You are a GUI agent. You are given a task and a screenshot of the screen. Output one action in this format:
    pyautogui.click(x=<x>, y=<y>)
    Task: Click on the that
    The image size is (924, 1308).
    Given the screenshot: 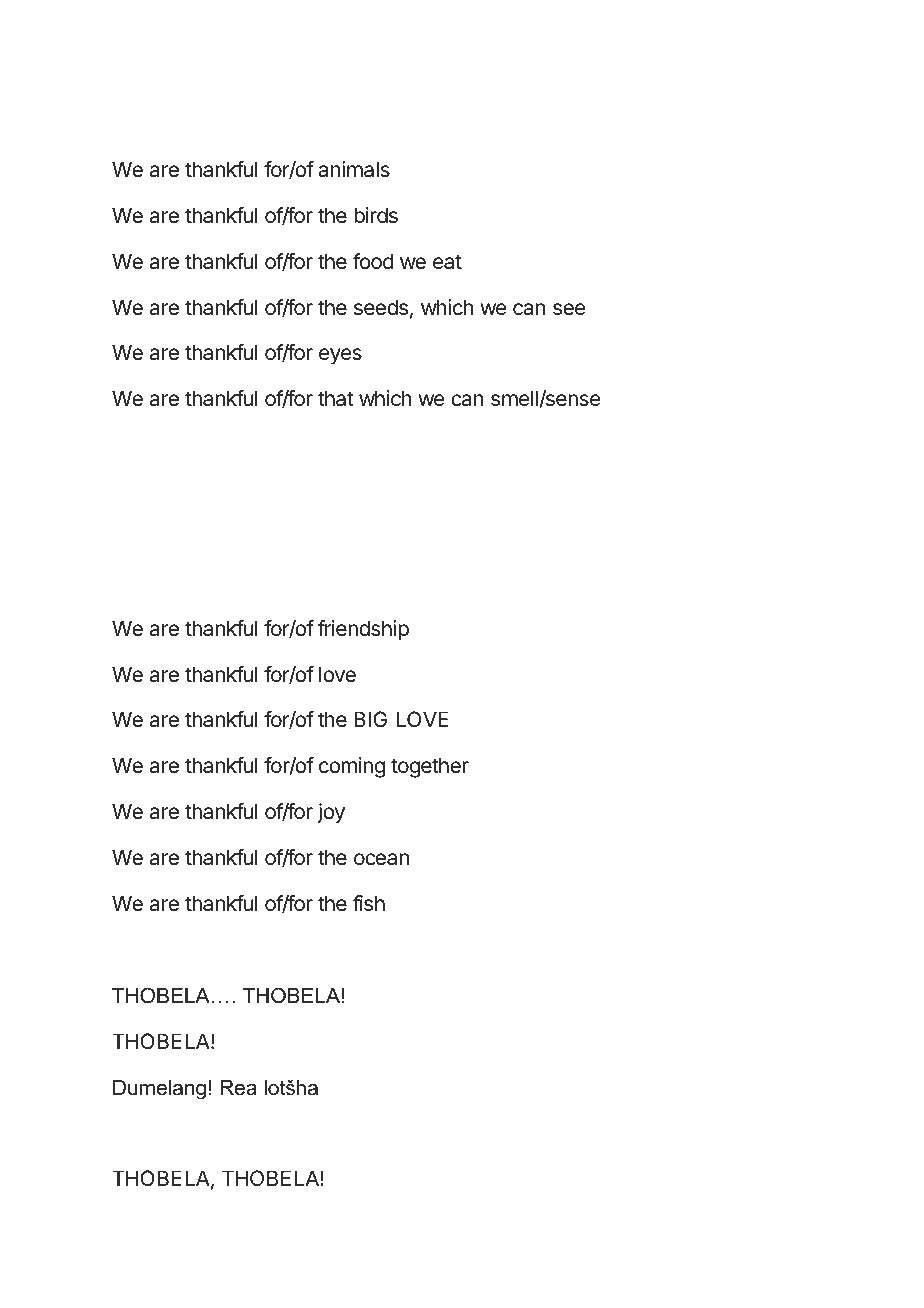 What is the action you would take?
    pyautogui.click(x=336, y=398)
